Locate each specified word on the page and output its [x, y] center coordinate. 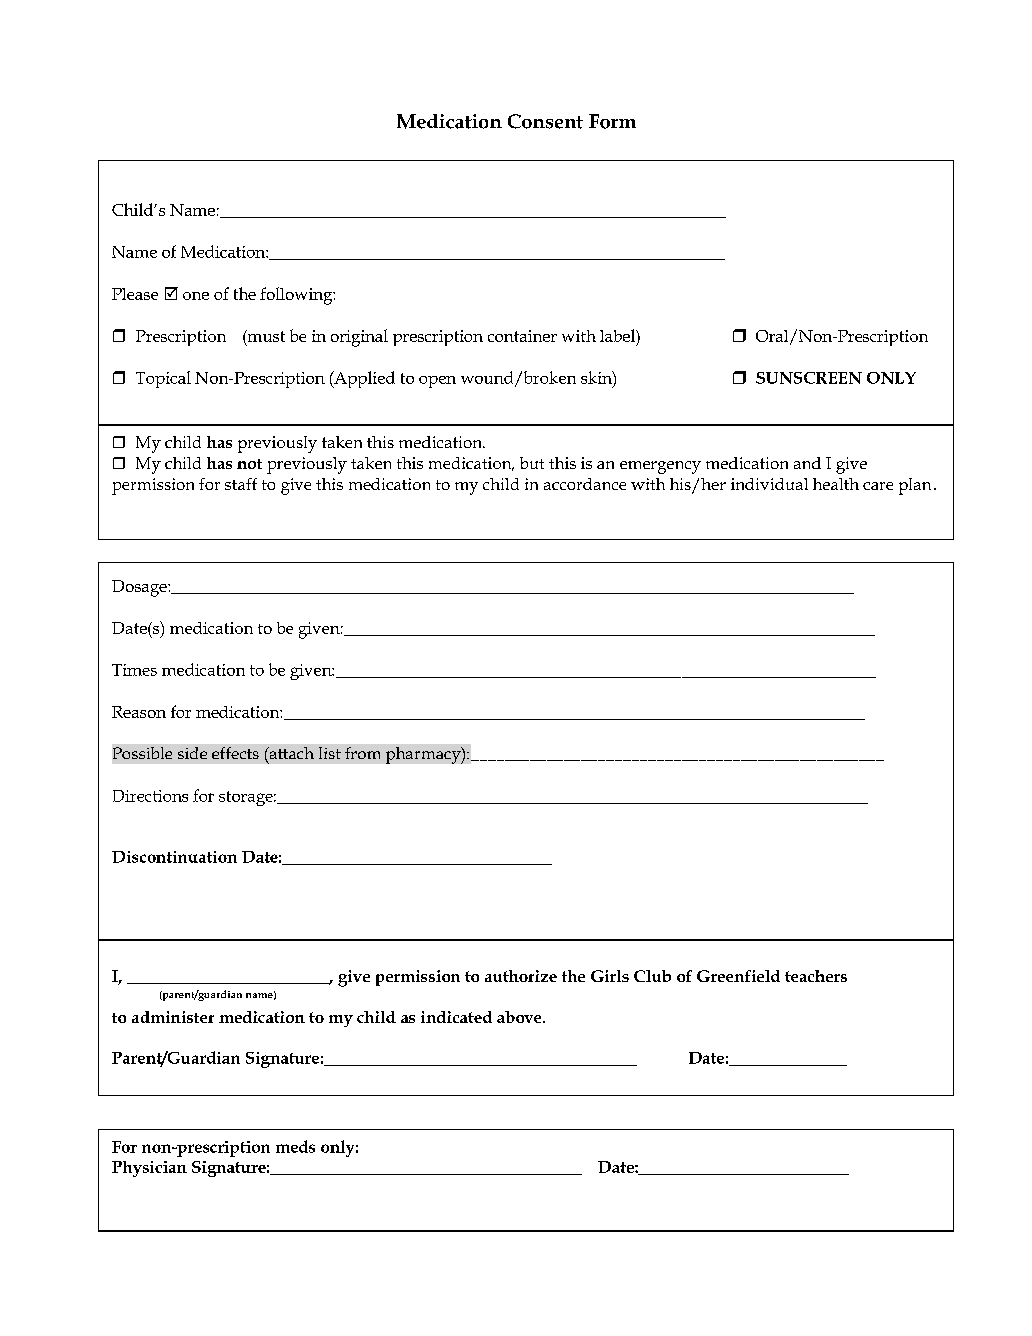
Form [612, 121]
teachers [816, 976]
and [807, 463]
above [520, 1017]
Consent [545, 121]
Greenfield [738, 976]
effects [235, 753]
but [532, 463]
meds [295, 1146]
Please [135, 294]
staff [241, 484]
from [362, 753]
